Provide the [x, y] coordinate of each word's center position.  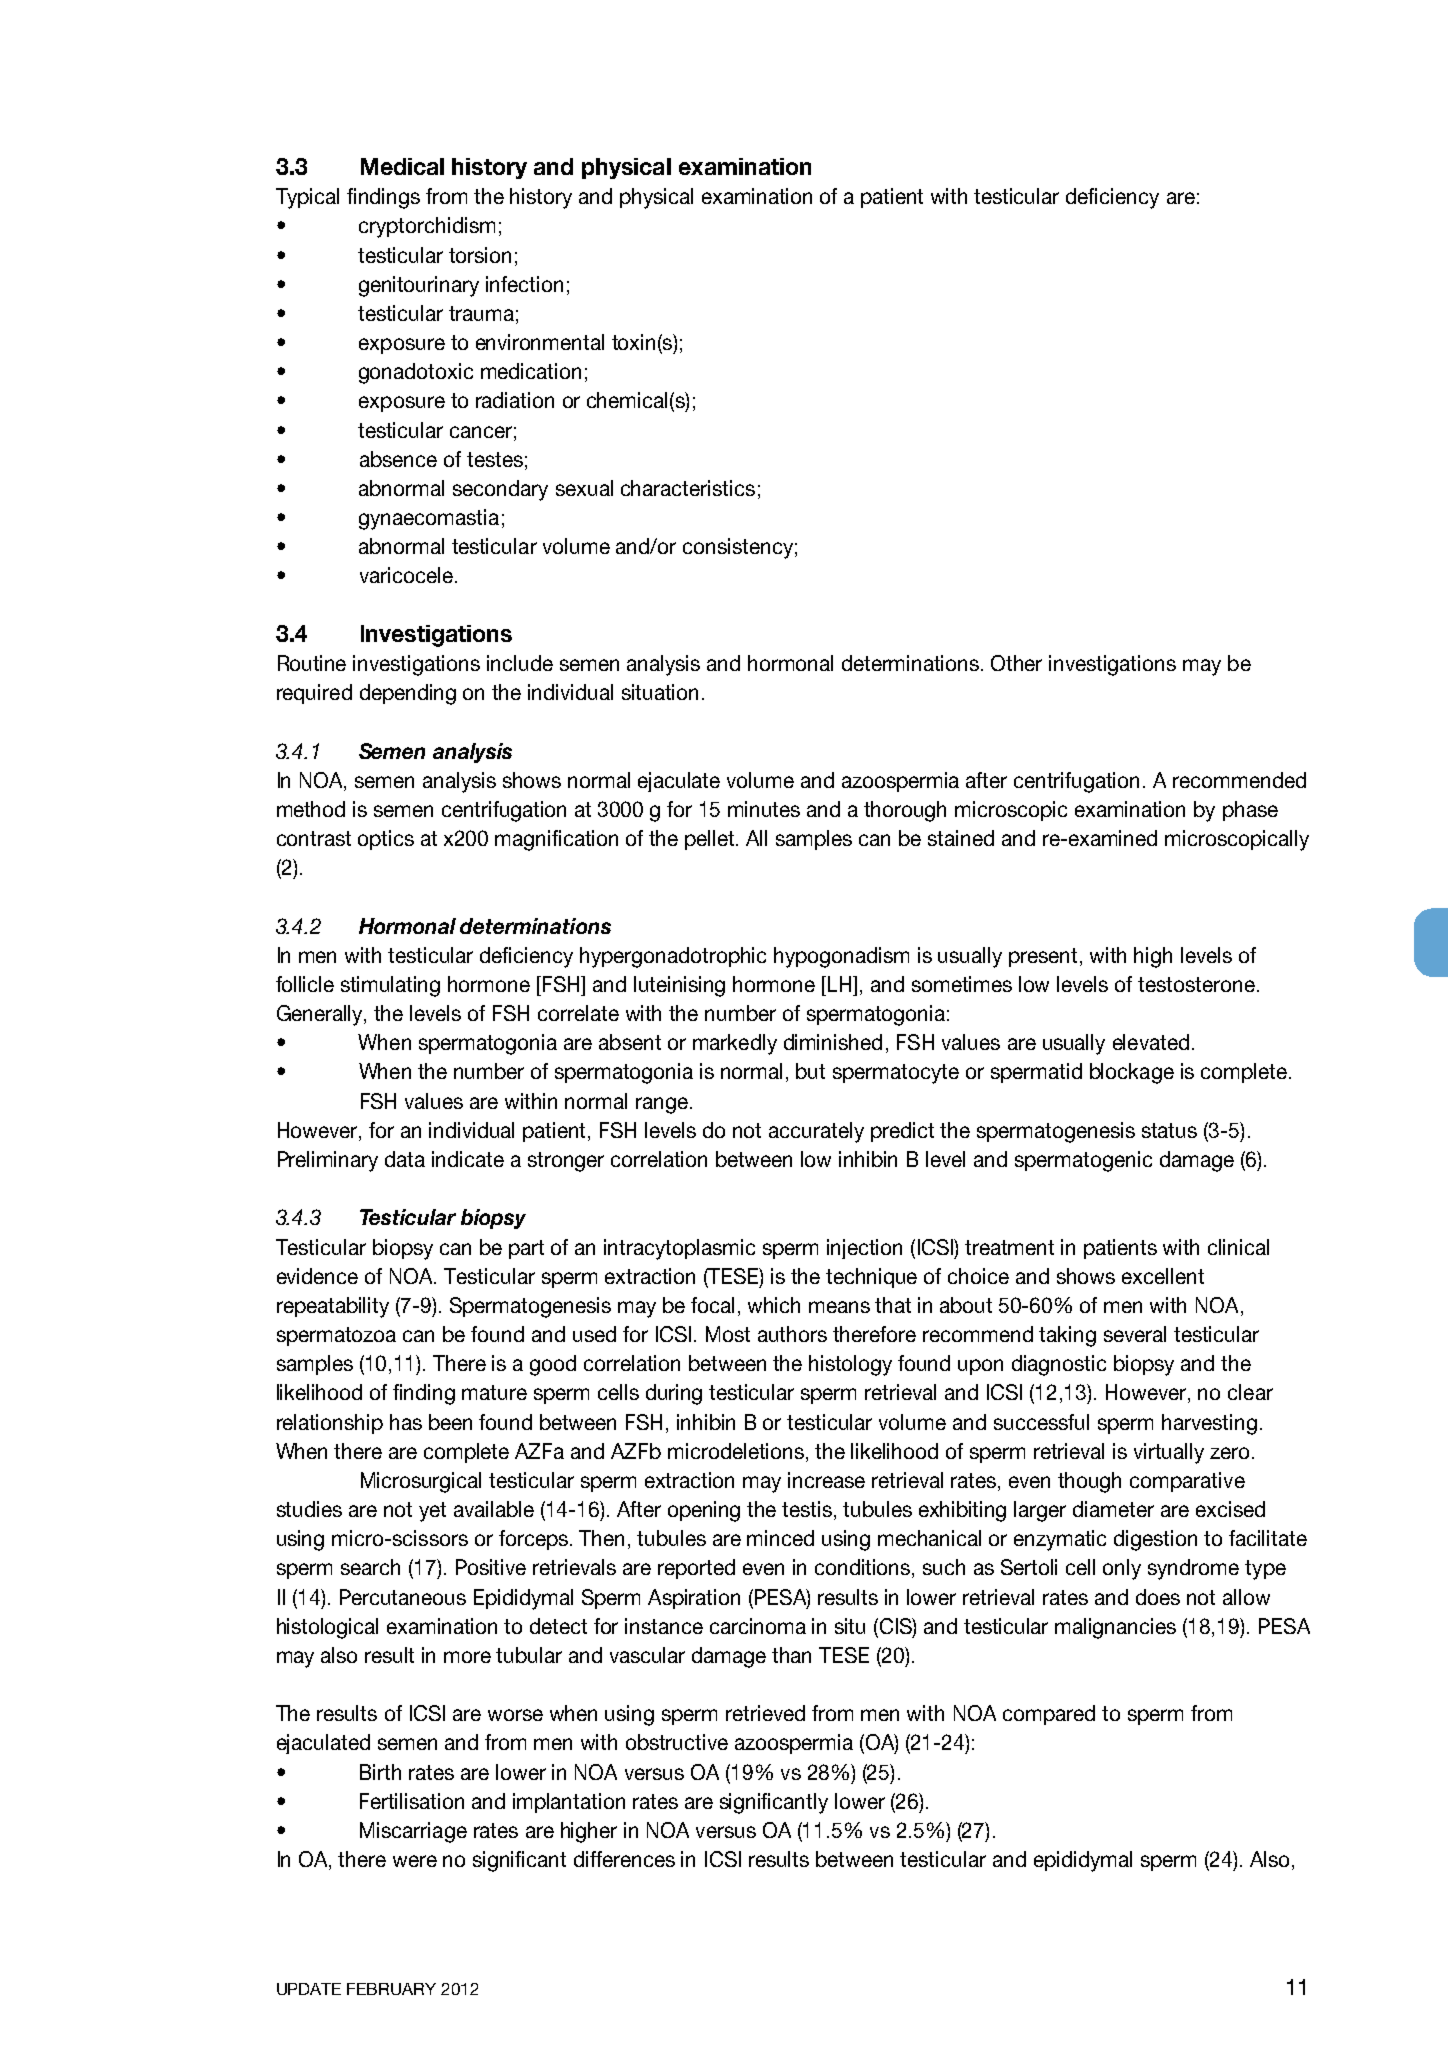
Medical [402, 166]
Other [1016, 663]
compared [1049, 1715]
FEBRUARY [391, 1989]
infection [524, 284]
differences [624, 1859]
